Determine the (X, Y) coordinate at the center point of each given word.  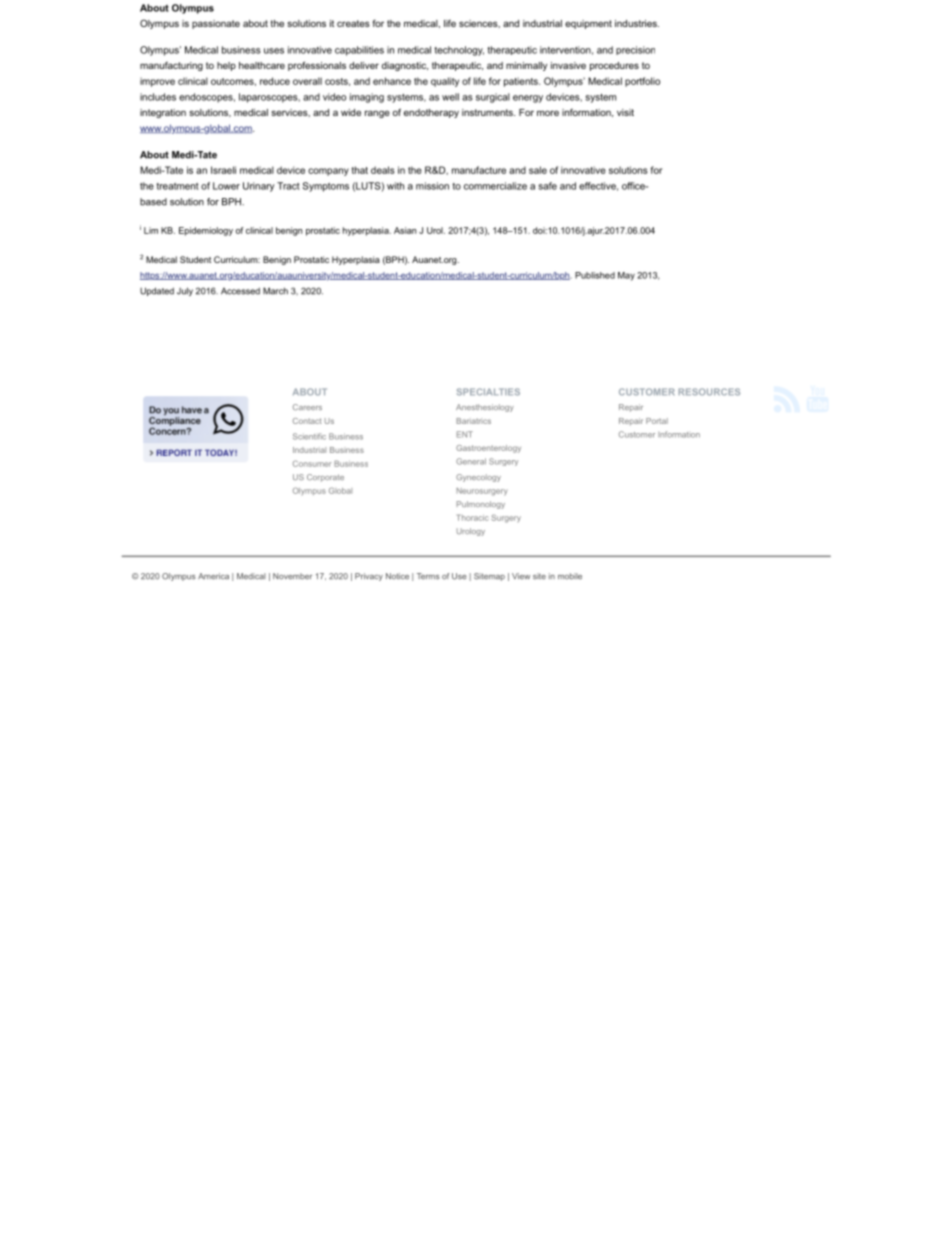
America (213, 576)
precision (635, 50)
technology (459, 51)
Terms (428, 576)
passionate (216, 24)
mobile (570, 576)
